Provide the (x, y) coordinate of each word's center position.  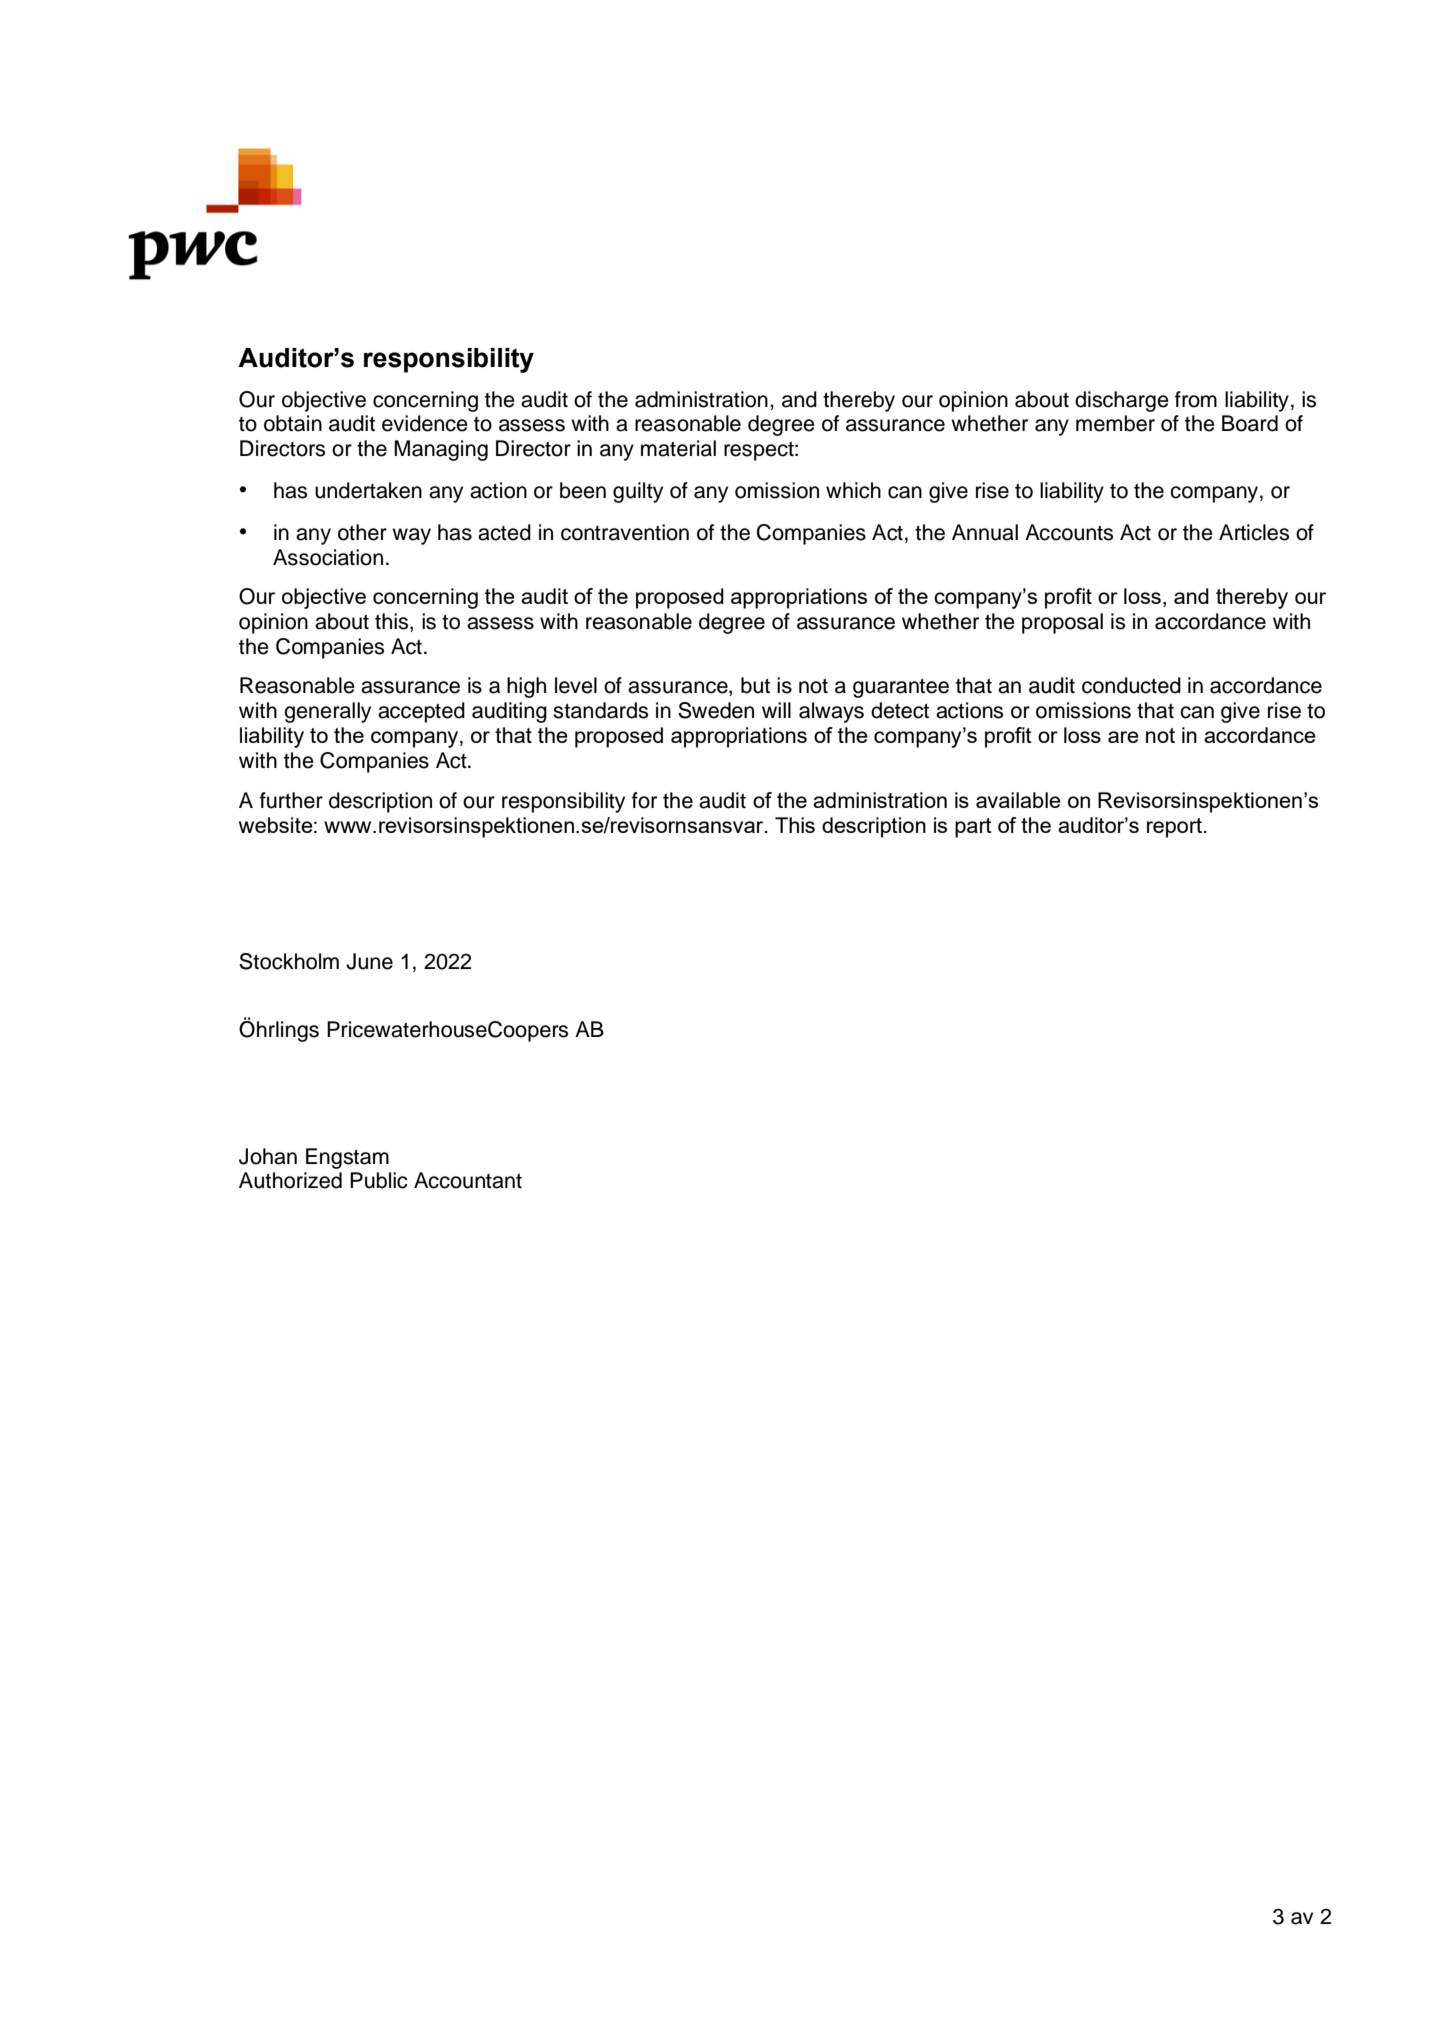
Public (379, 1180)
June (369, 961)
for (644, 800)
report (1176, 828)
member (1115, 423)
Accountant (468, 1180)
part (973, 828)
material (678, 448)
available (1018, 800)
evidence (425, 423)
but (755, 685)
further (291, 800)
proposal (1062, 623)
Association (328, 557)
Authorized (290, 1180)
